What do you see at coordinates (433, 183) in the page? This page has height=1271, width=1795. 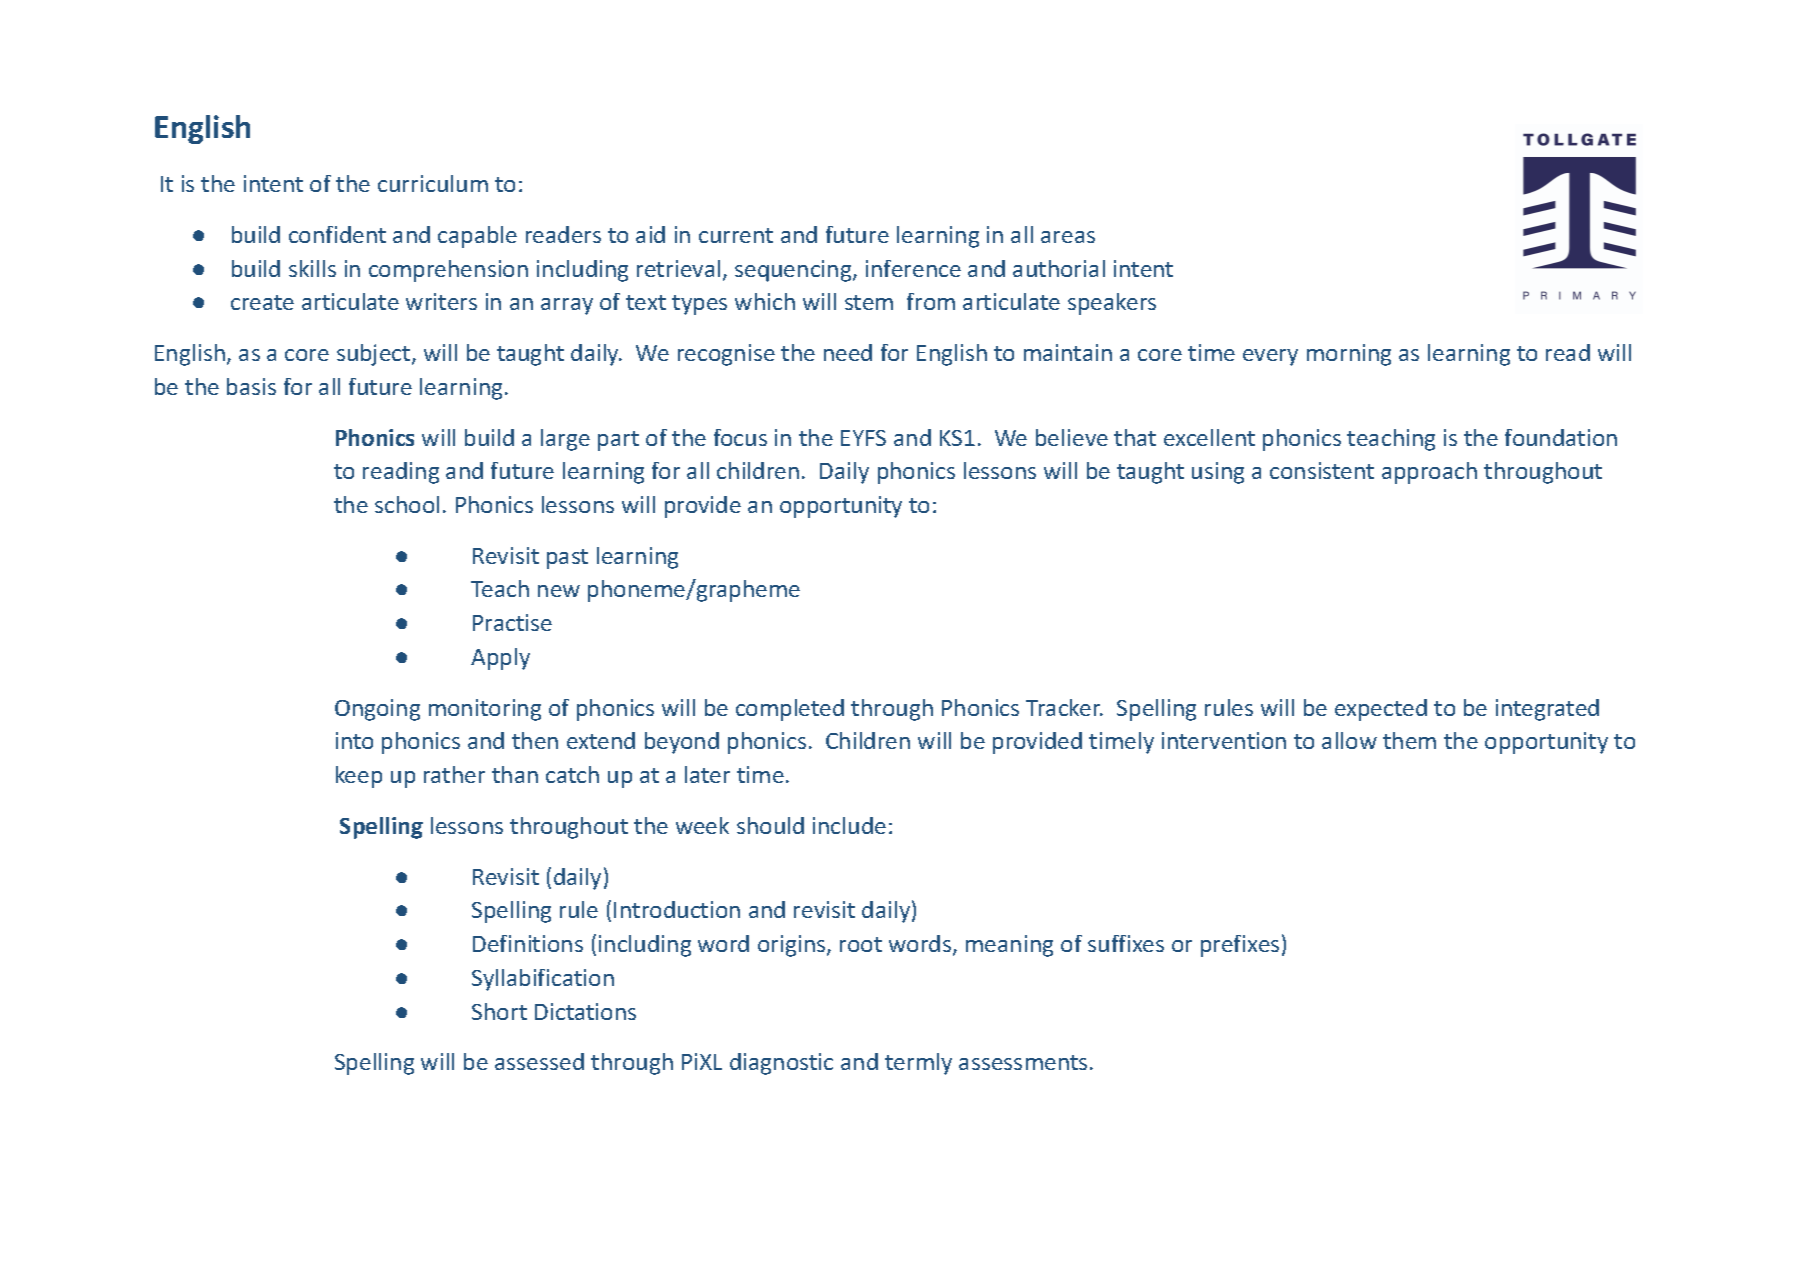 I see `curriculum` at bounding box center [433, 183].
